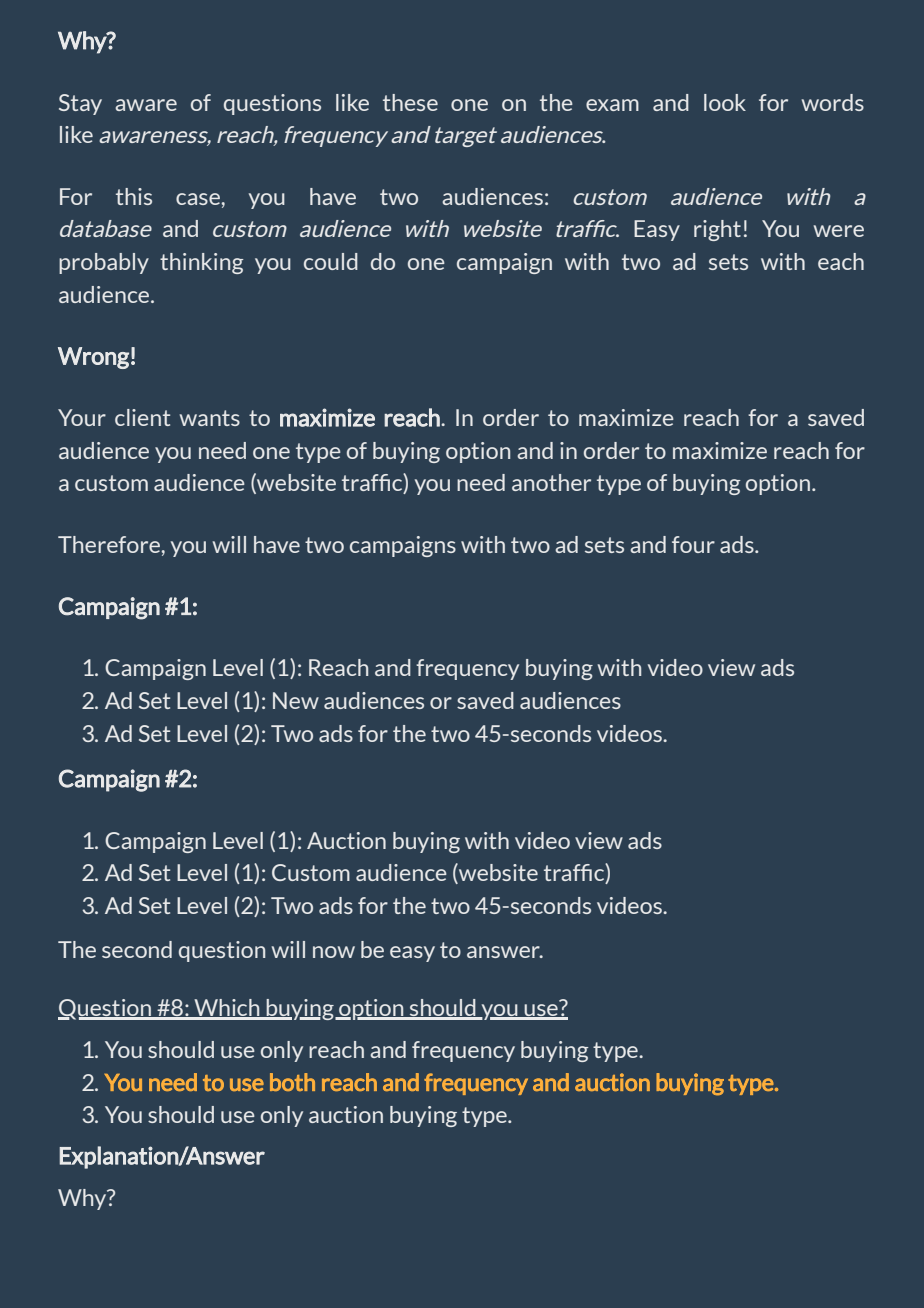  Describe the element at coordinates (142, 417) in the page. I see `client` at that location.
